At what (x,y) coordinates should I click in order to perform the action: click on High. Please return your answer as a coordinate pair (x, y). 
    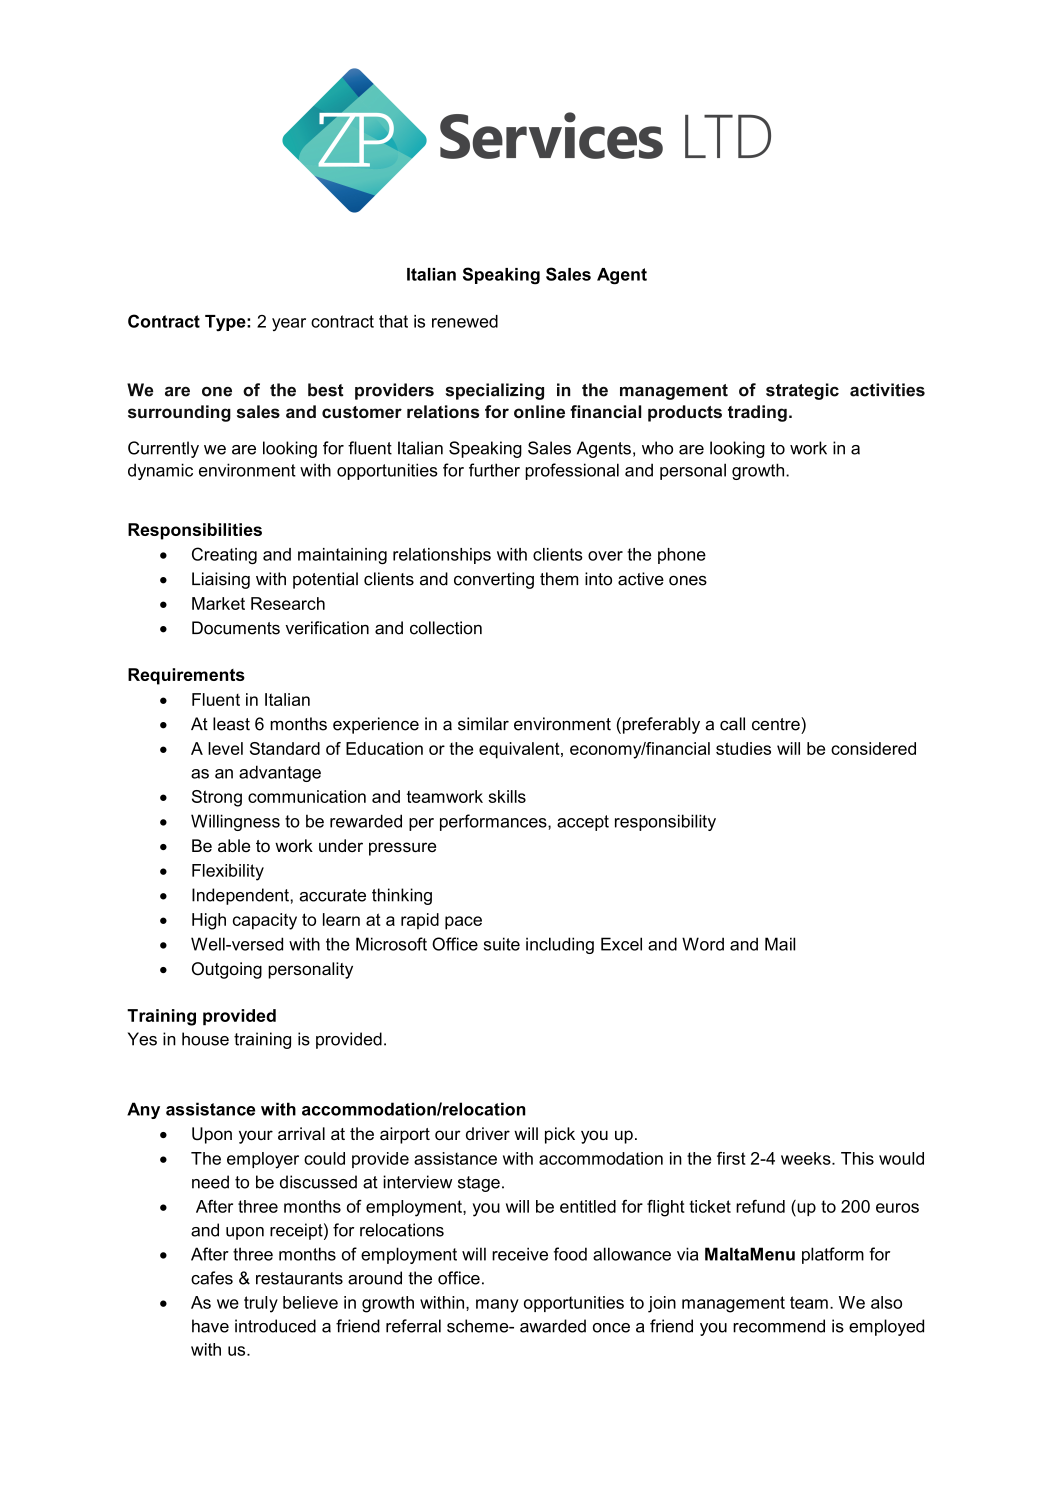
    Looking at the image, I should click on (209, 921).
